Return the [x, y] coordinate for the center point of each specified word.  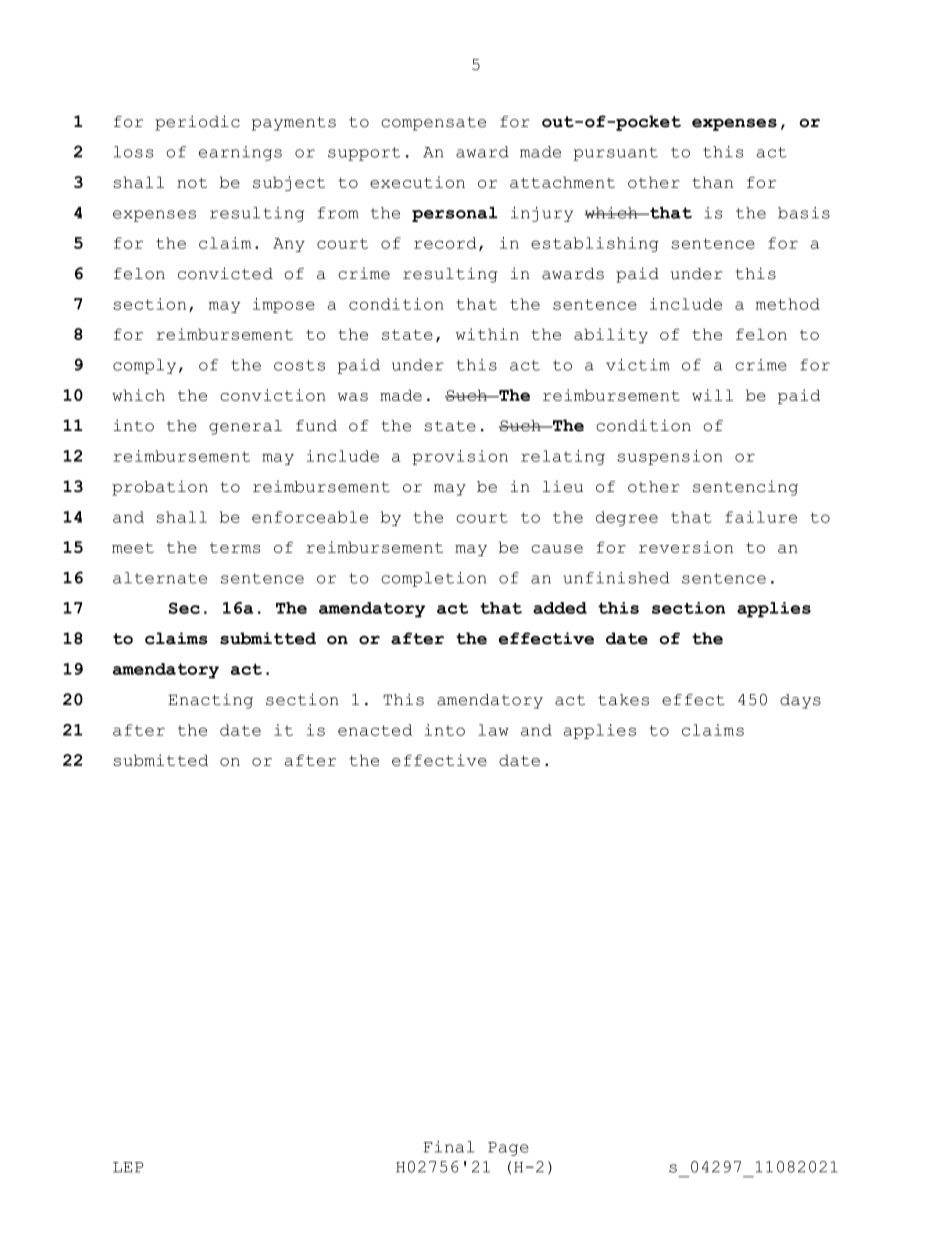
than [712, 182]
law [493, 730]
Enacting [210, 701]
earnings [240, 153]
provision [460, 457]
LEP [128, 1167]
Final [448, 1147]
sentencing [745, 488]
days [800, 701]
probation [160, 488]
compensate [433, 124]
